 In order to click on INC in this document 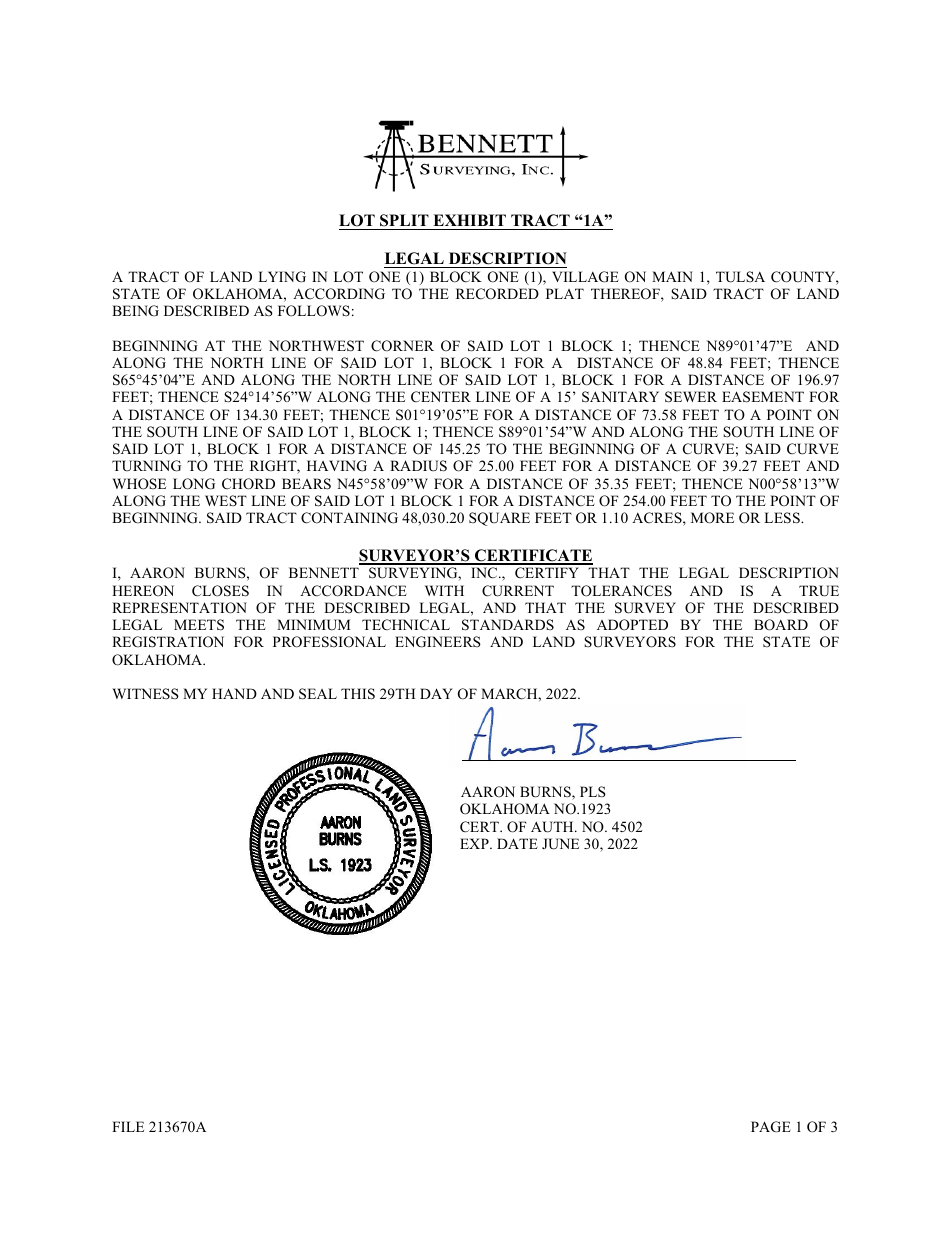, I will do `click(485, 573)`.
